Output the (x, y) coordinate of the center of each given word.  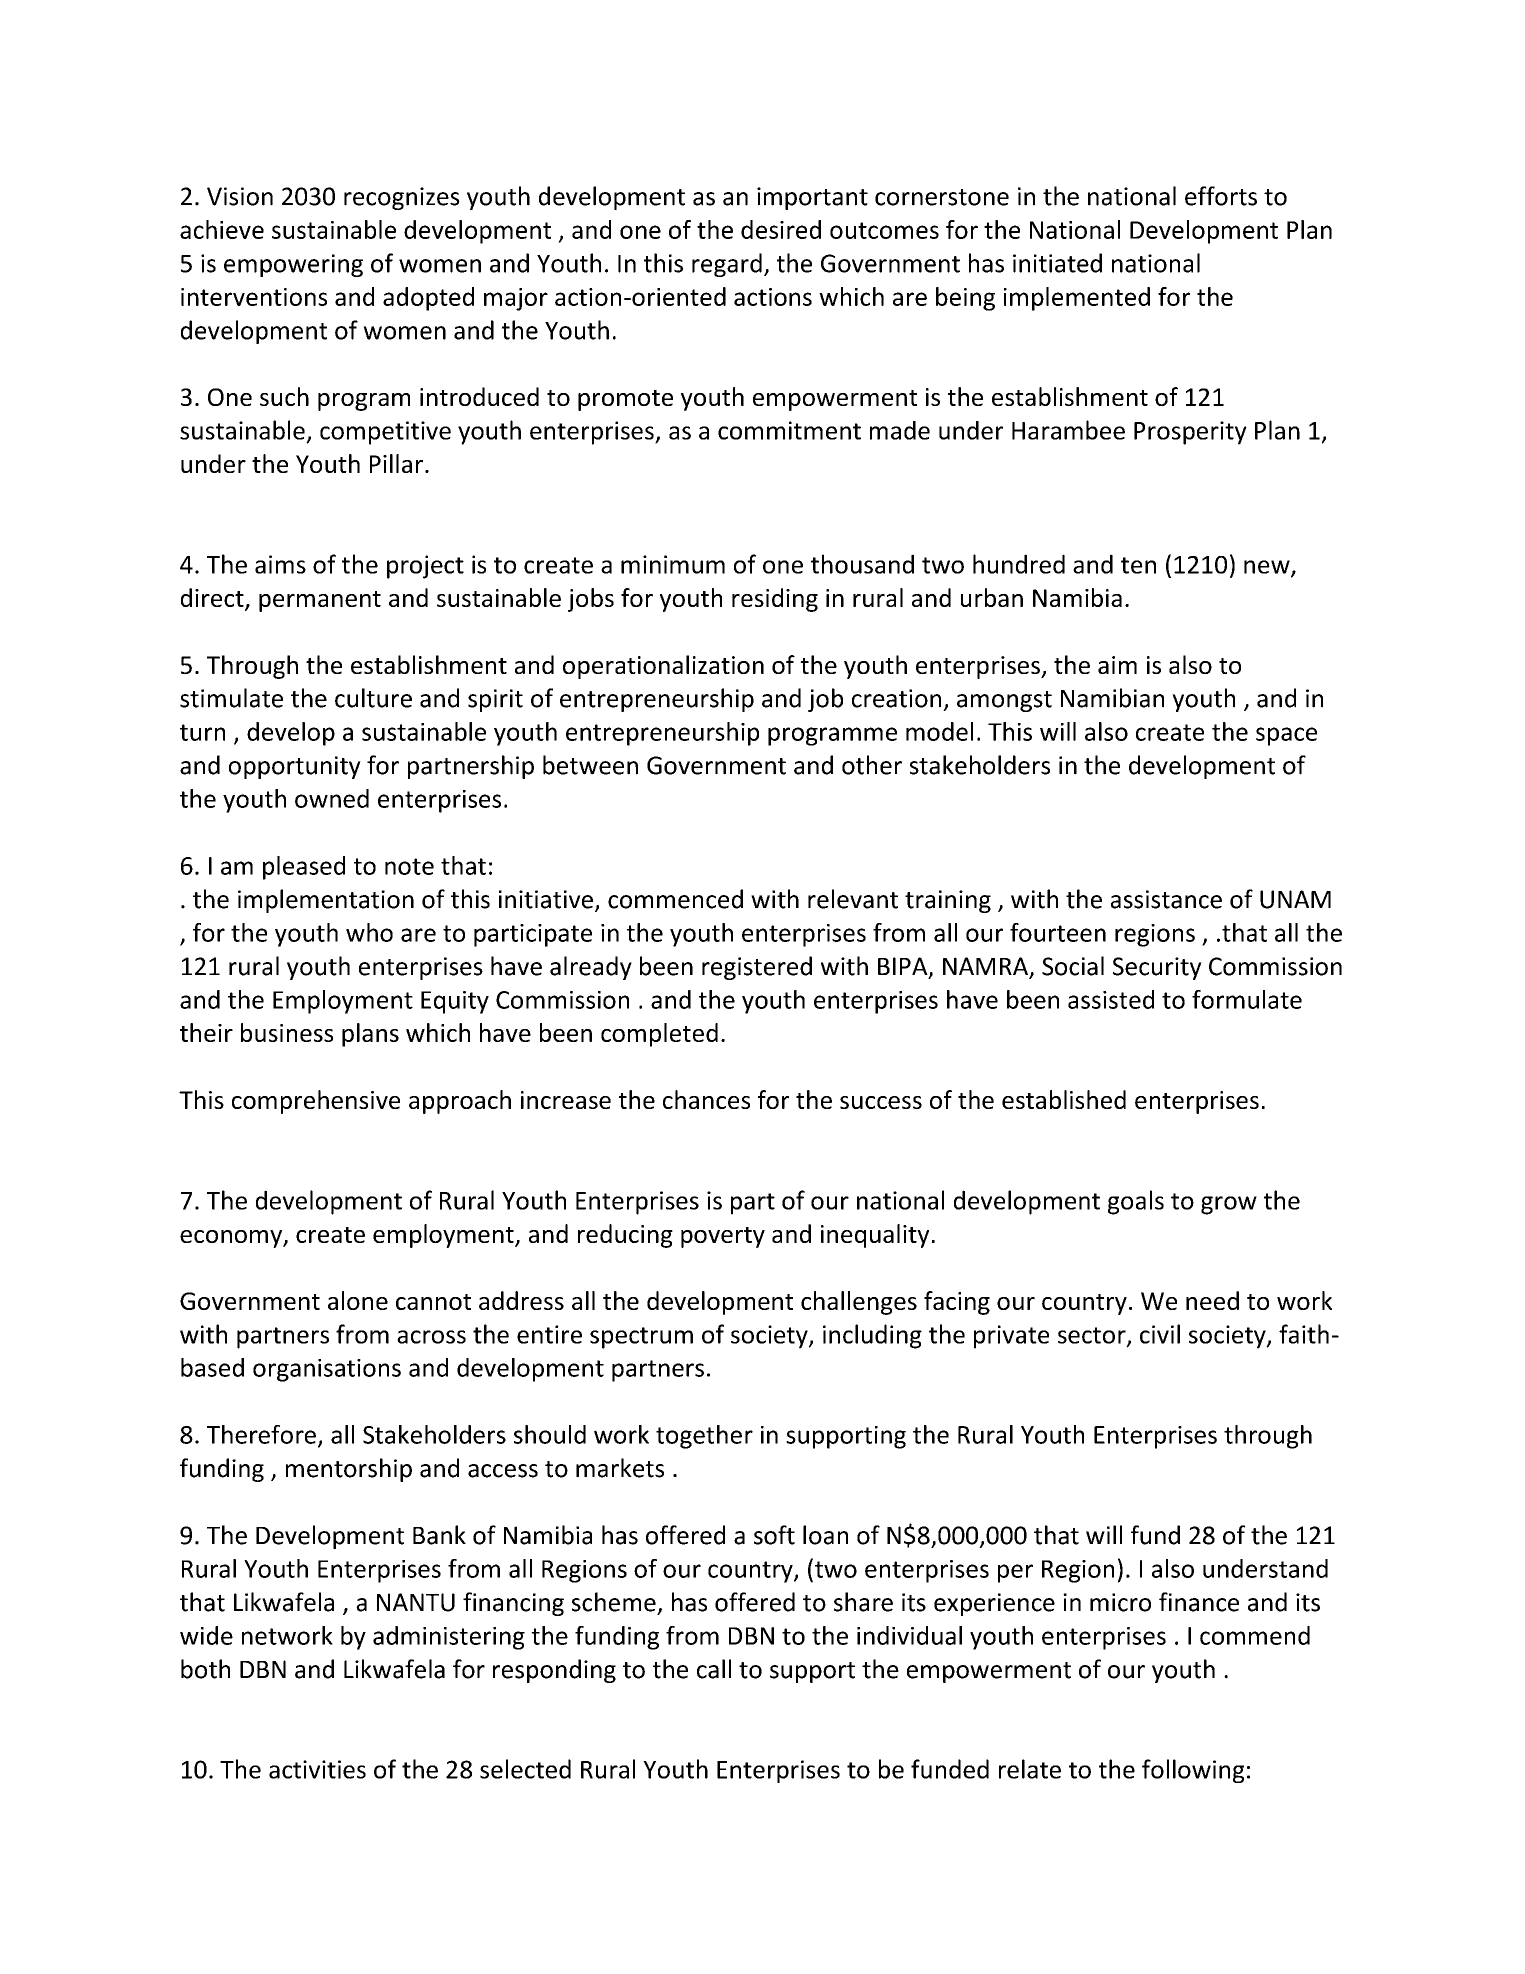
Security (1157, 968)
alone (358, 1300)
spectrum (641, 1338)
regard (727, 265)
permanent (320, 601)
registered (757, 968)
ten (1138, 565)
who (369, 932)
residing (775, 600)
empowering (293, 265)
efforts (1221, 196)
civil (1160, 1334)
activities (317, 1769)
